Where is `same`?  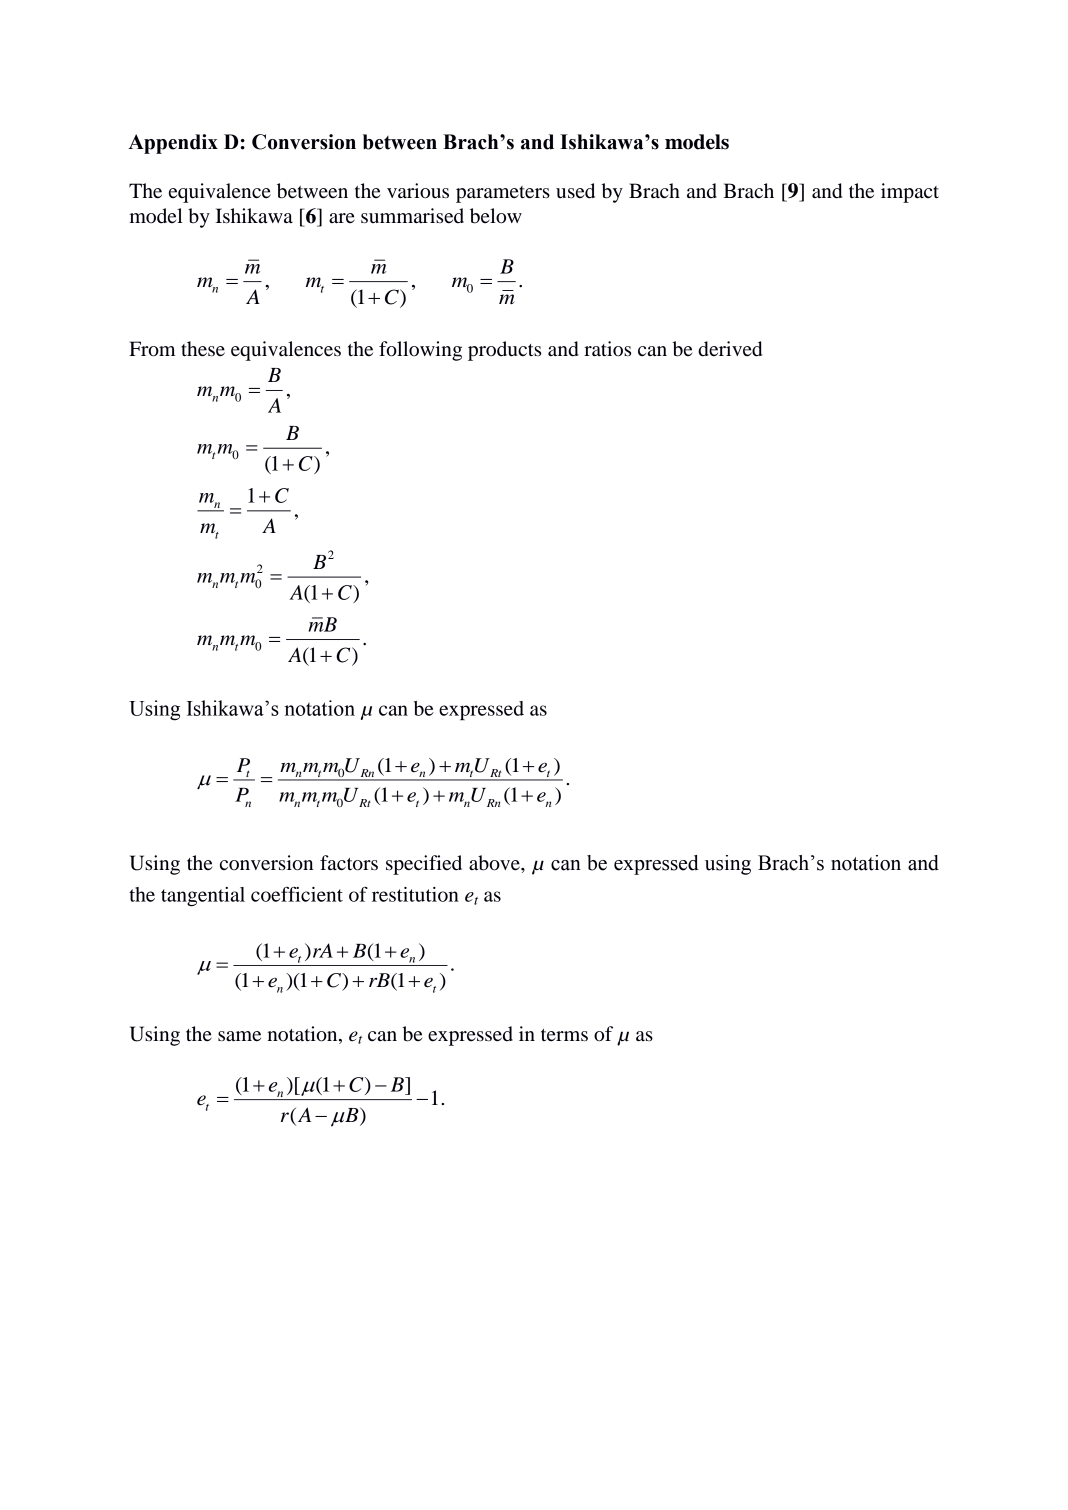 same is located at coordinates (239, 1036).
